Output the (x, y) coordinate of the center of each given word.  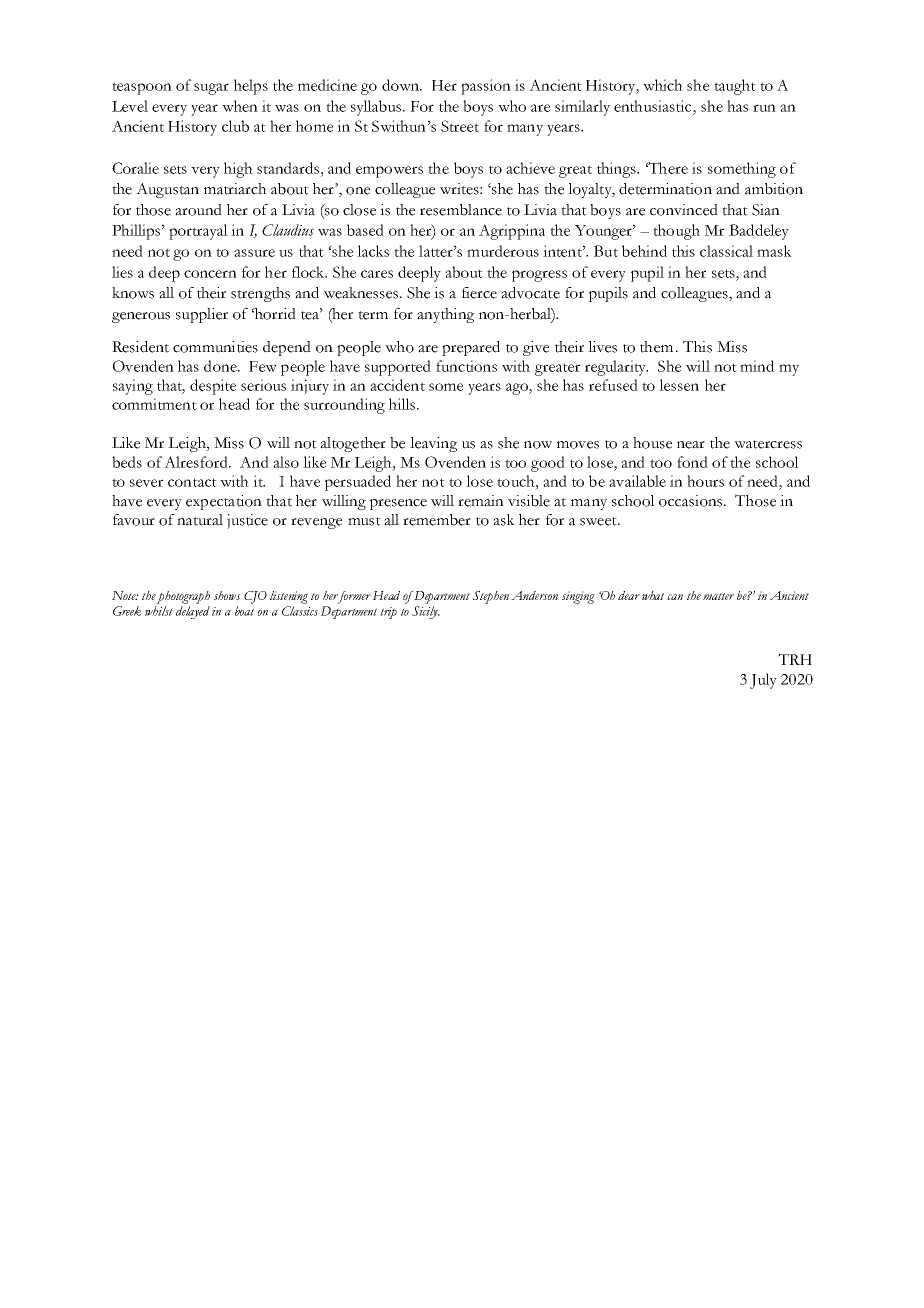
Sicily (426, 612)
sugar (211, 89)
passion (486, 87)
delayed (193, 612)
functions (466, 366)
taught (735, 87)
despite (213, 387)
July (763, 681)
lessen (679, 385)
